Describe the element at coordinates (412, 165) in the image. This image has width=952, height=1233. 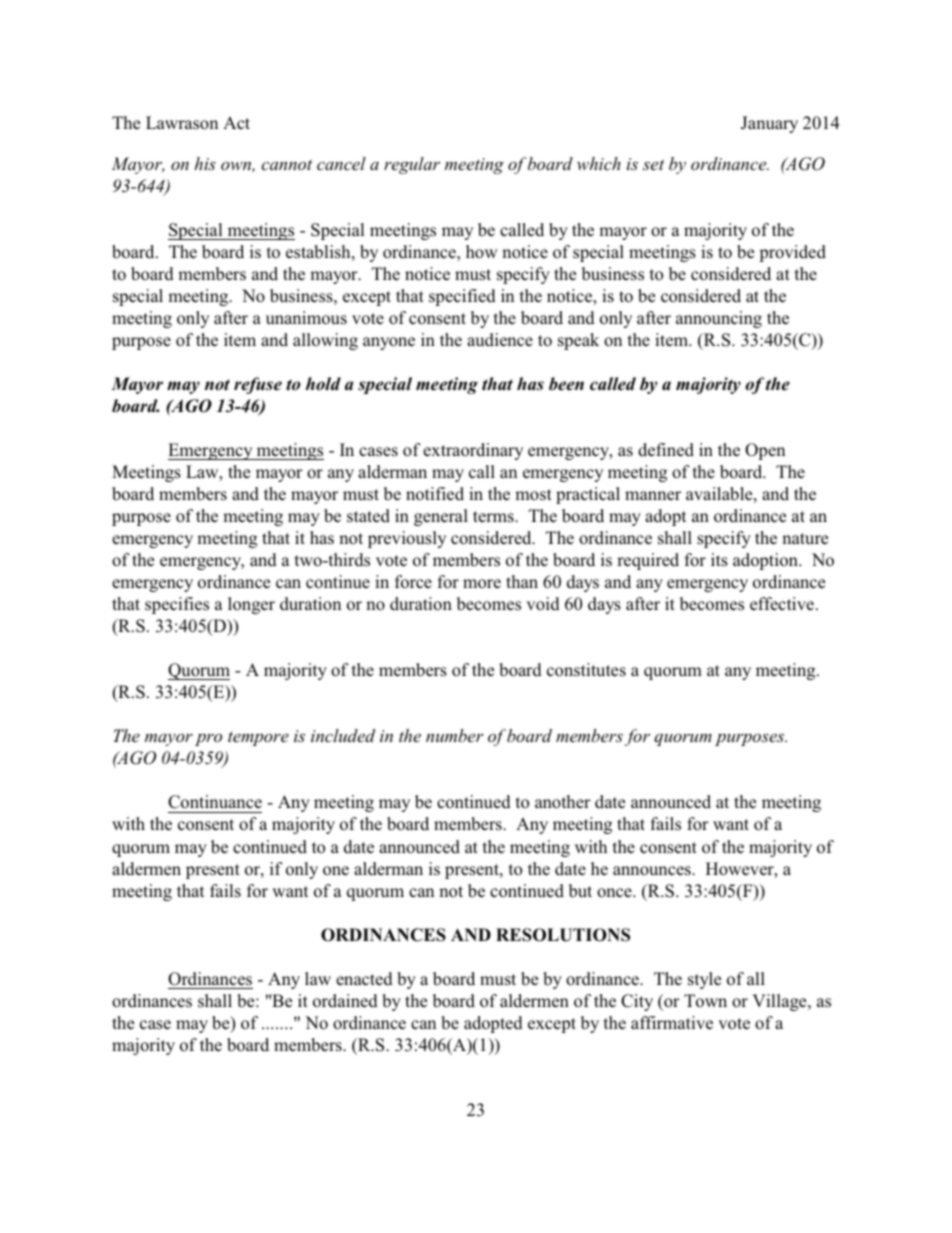
I see `regular` at that location.
